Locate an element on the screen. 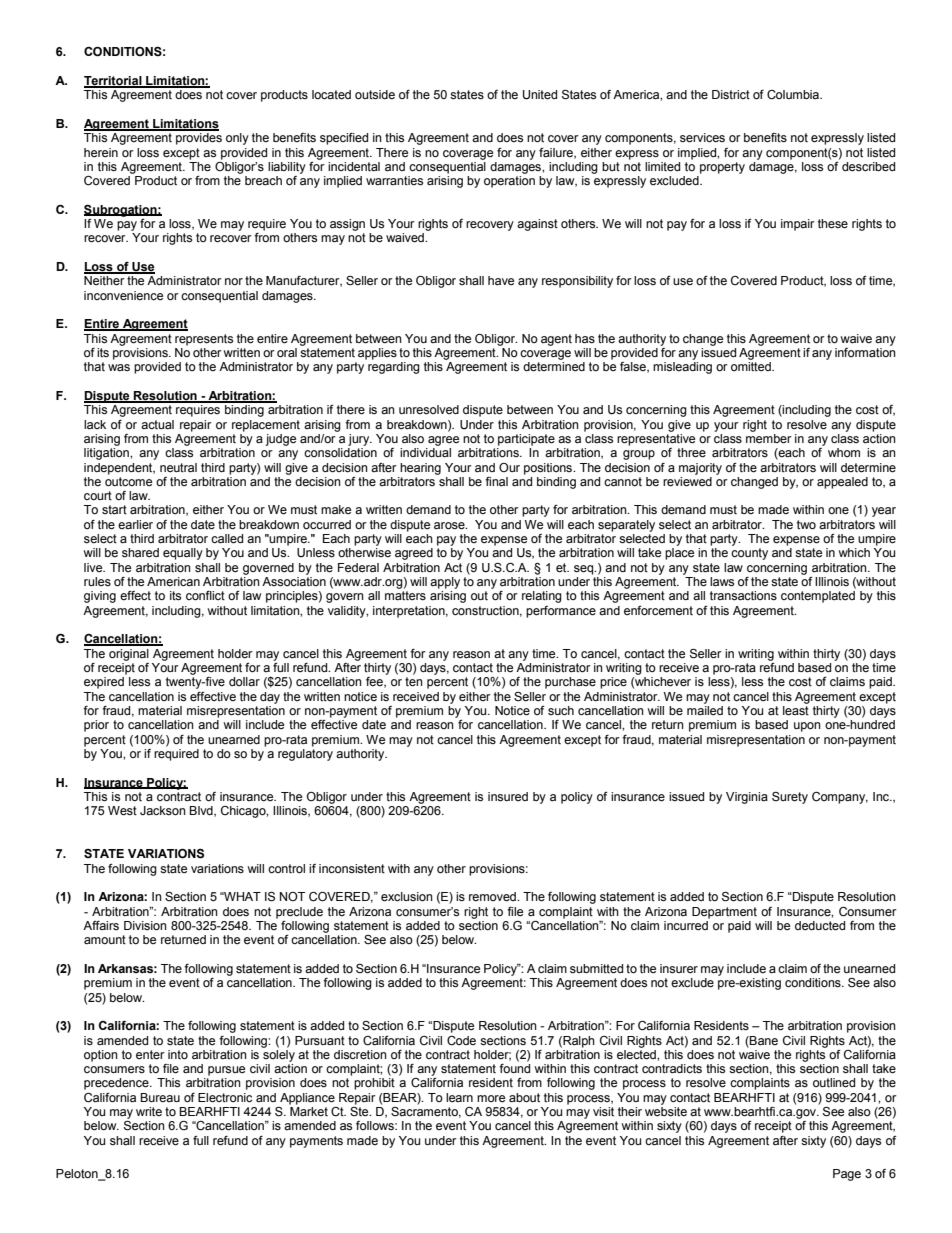  United is located at coordinates (540, 95).
